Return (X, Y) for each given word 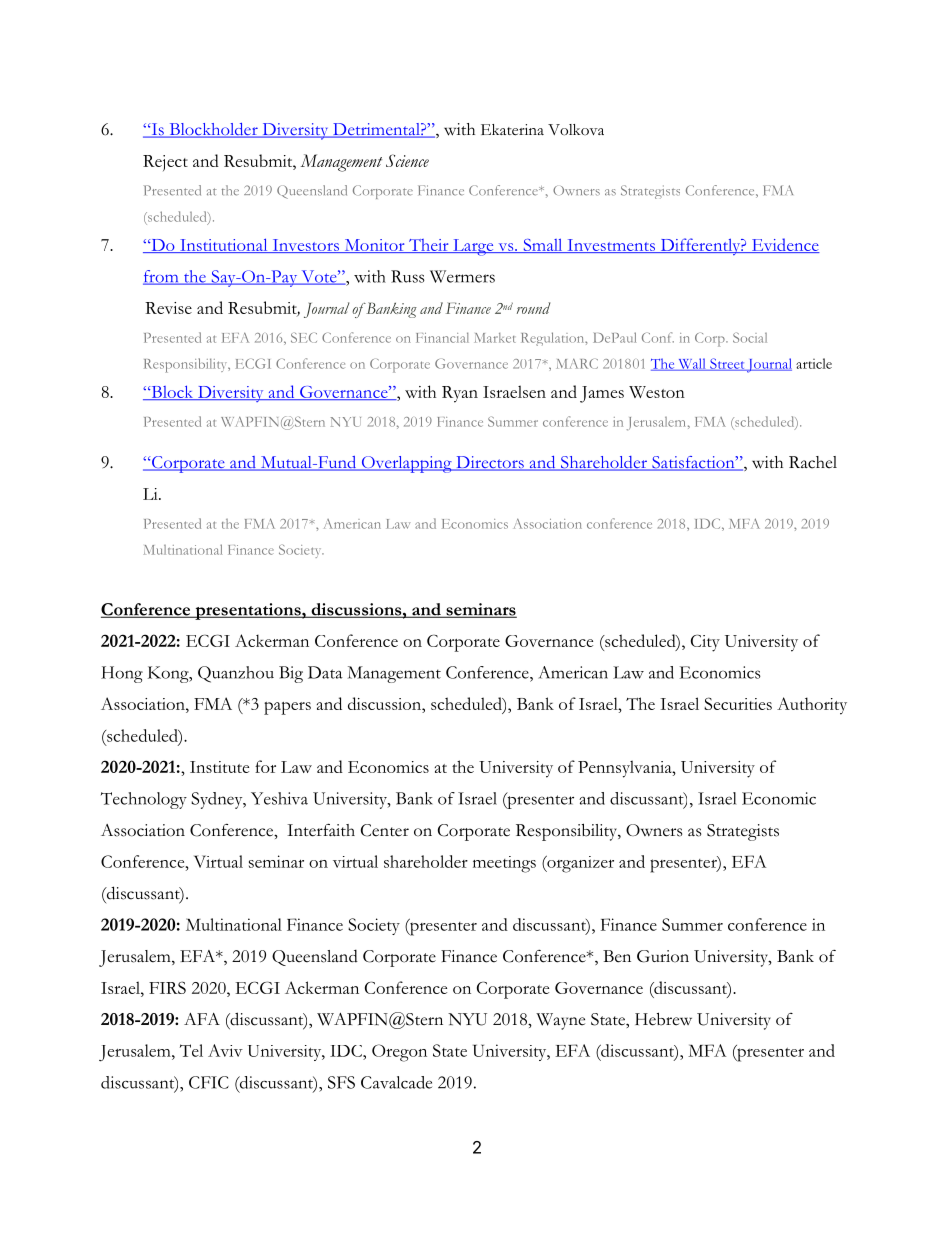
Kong (169, 674)
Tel (191, 1050)
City (705, 643)
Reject (165, 163)
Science (407, 160)
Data (325, 672)
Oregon (399, 1053)
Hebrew (663, 1019)
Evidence (784, 245)
